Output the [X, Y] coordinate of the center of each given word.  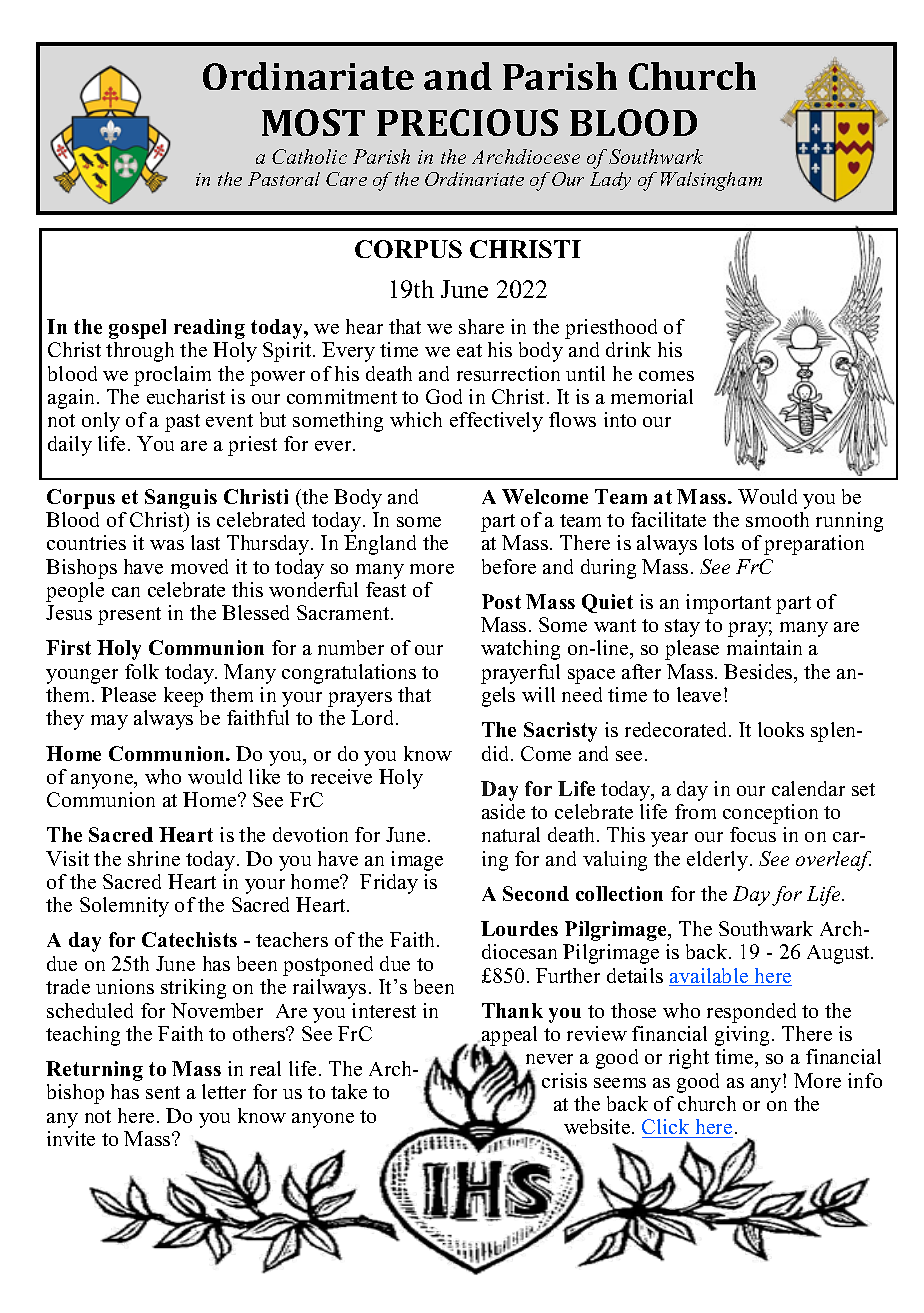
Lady [610, 181]
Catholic [309, 156]
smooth [777, 519]
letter [224, 1091]
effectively [496, 422]
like [264, 776]
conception [770, 814]
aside [503, 811]
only [101, 422]
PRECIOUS [467, 122]
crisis [564, 1080]
